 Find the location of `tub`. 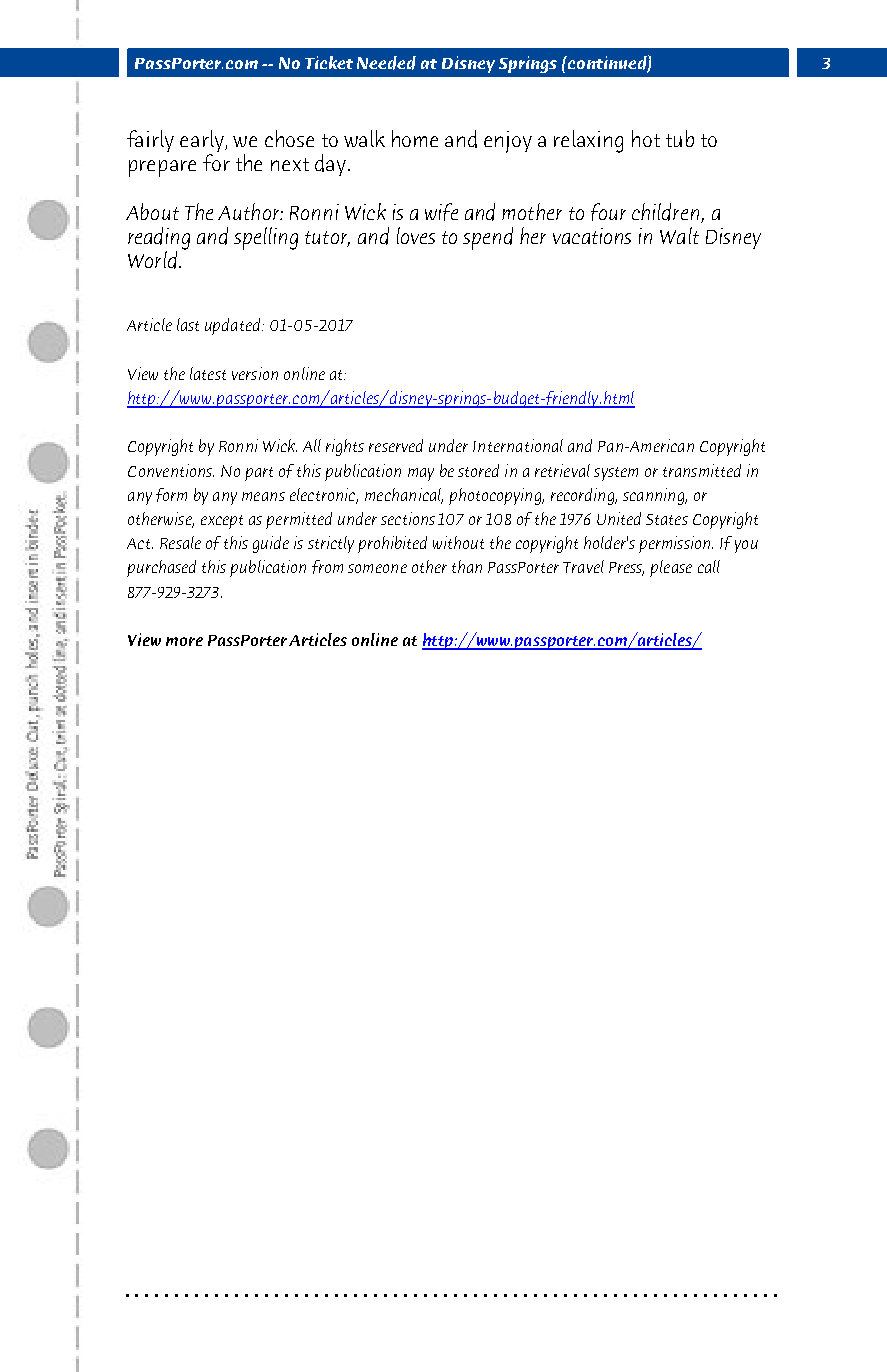

tub is located at coordinates (680, 138).
